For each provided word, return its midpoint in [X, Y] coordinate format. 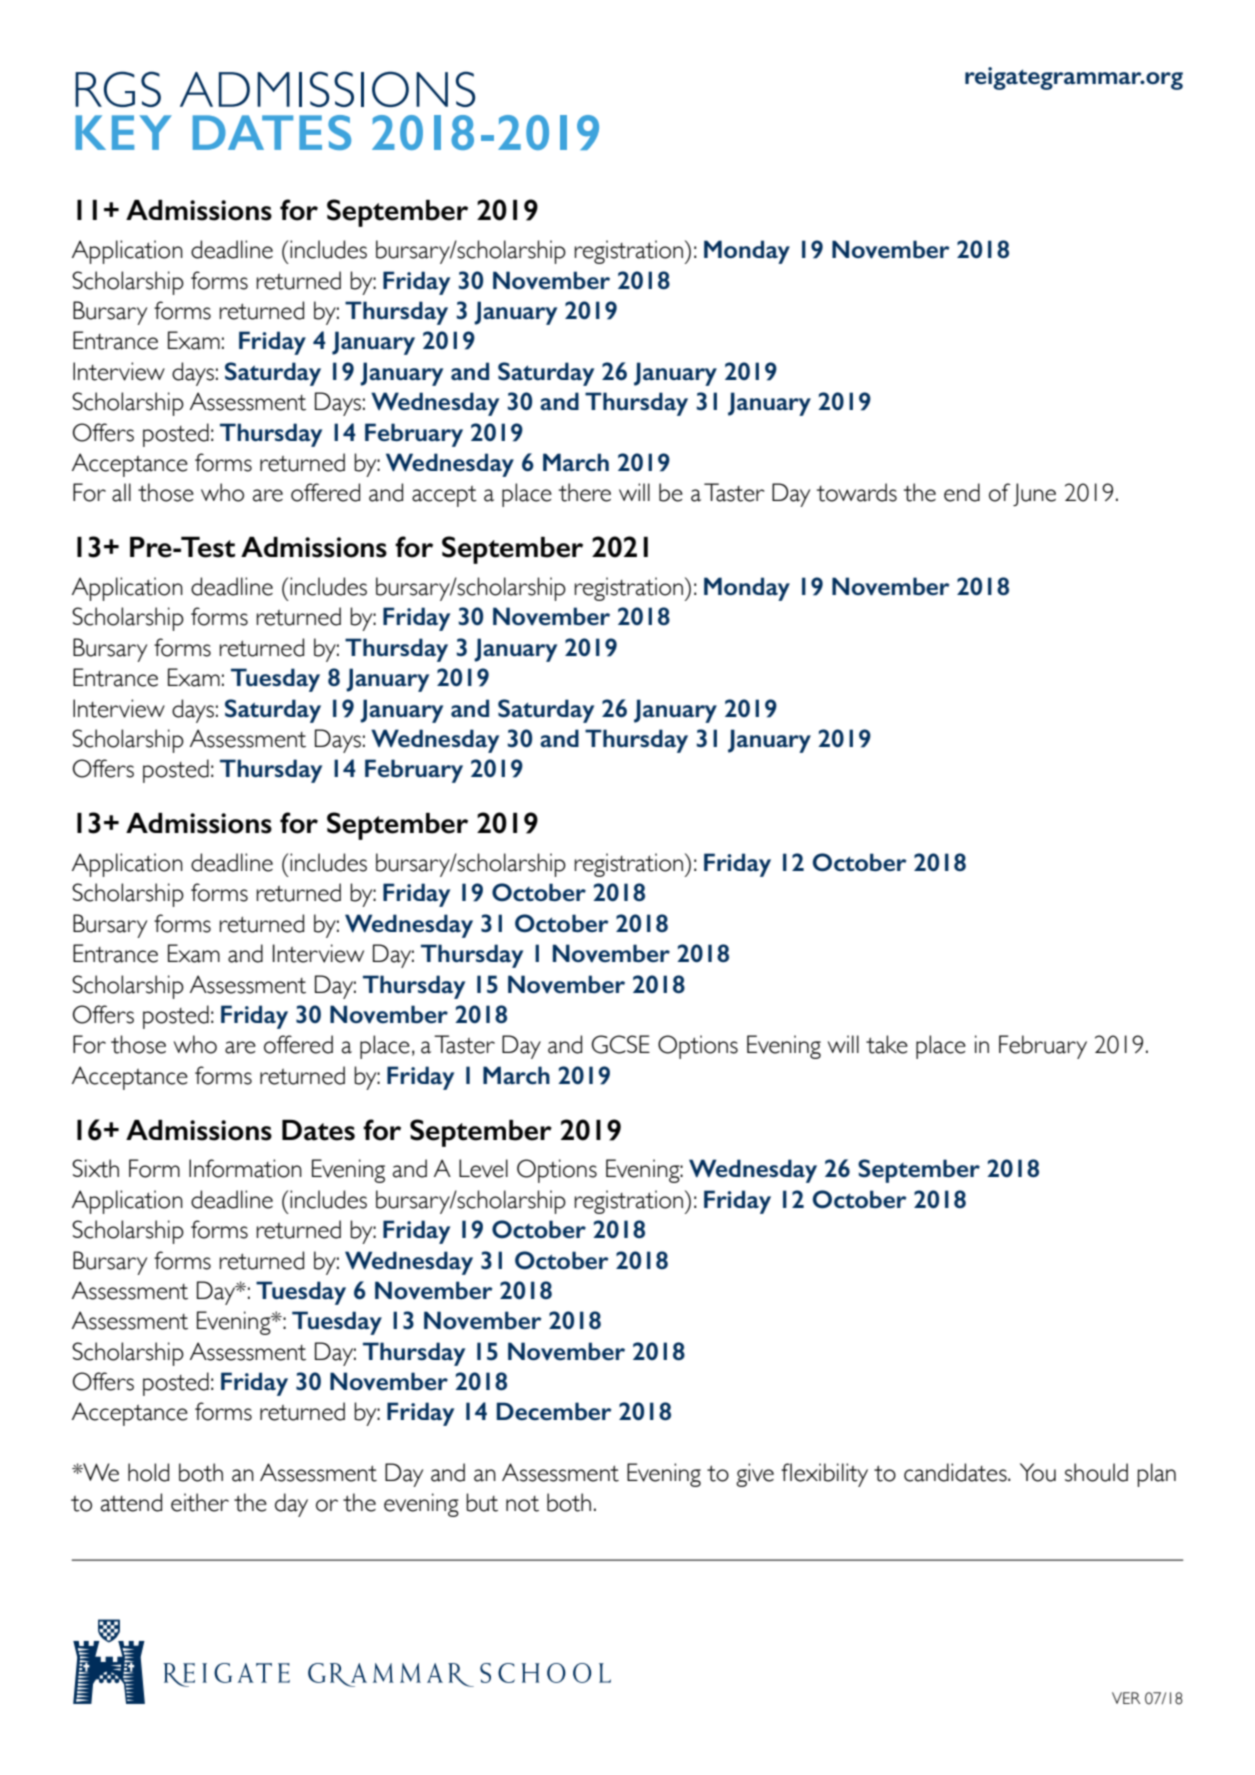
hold [148, 1472]
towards [857, 492]
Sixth [95, 1168]
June [1034, 494]
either [200, 1502]
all [121, 492]
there [585, 492]
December [554, 1411]
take [887, 1044]
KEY [123, 132]
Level [483, 1168]
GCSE [621, 1044]
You [1038, 1472]
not [522, 1504]
